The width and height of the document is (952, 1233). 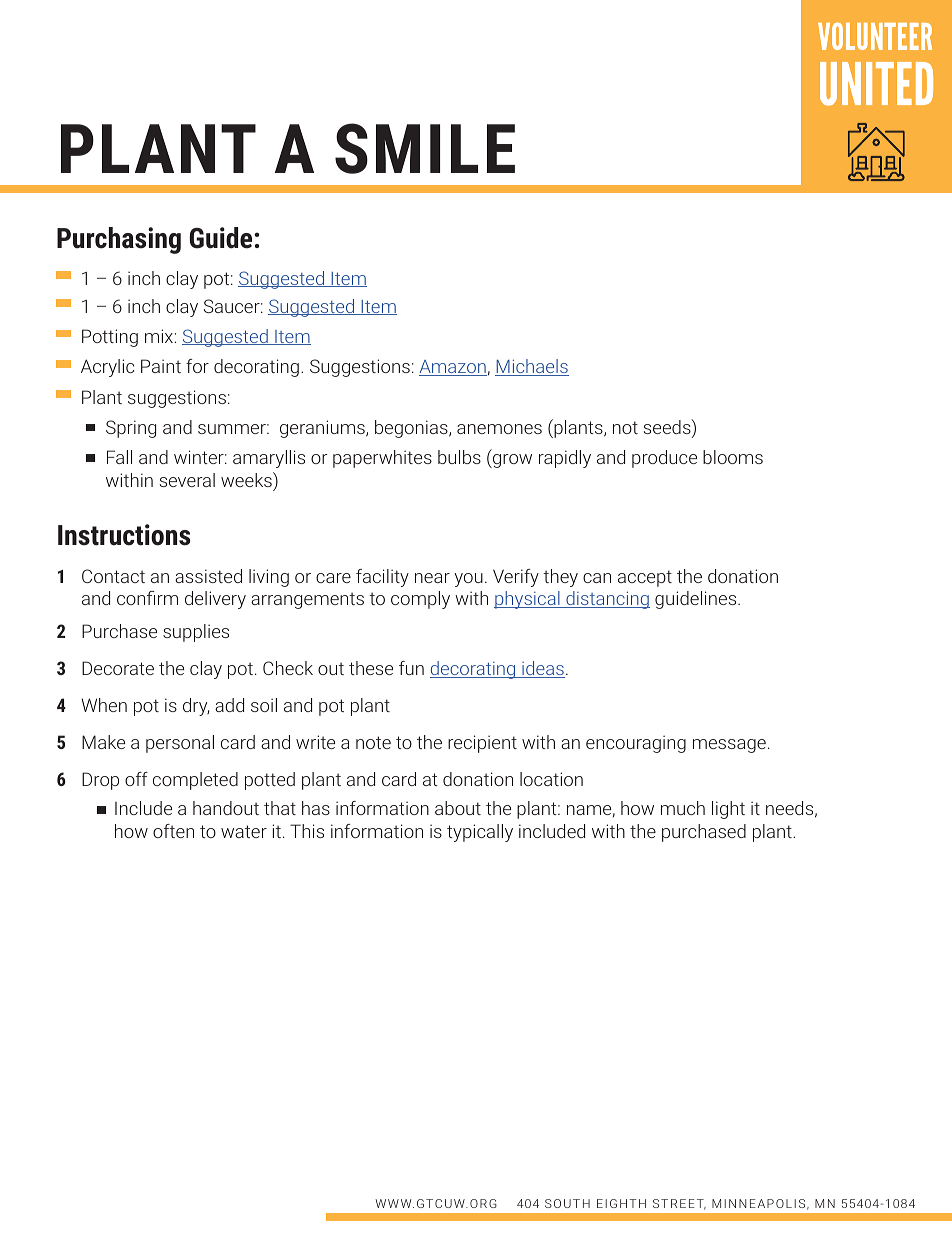 What do you see at coordinates (459, 457) in the document?
I see `bulbs` at bounding box center [459, 457].
